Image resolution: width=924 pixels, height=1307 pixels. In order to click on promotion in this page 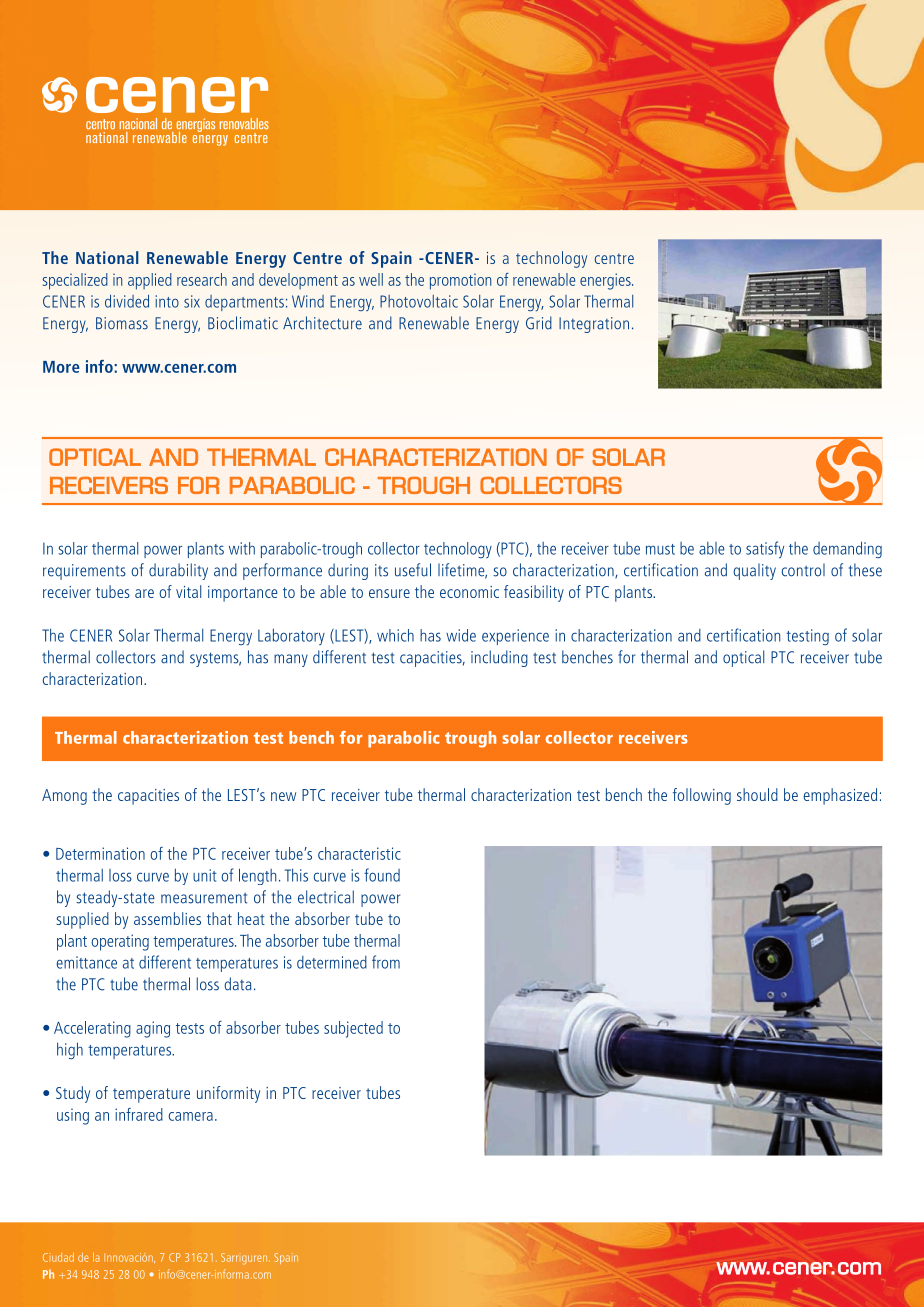, I will do `click(460, 282)`.
